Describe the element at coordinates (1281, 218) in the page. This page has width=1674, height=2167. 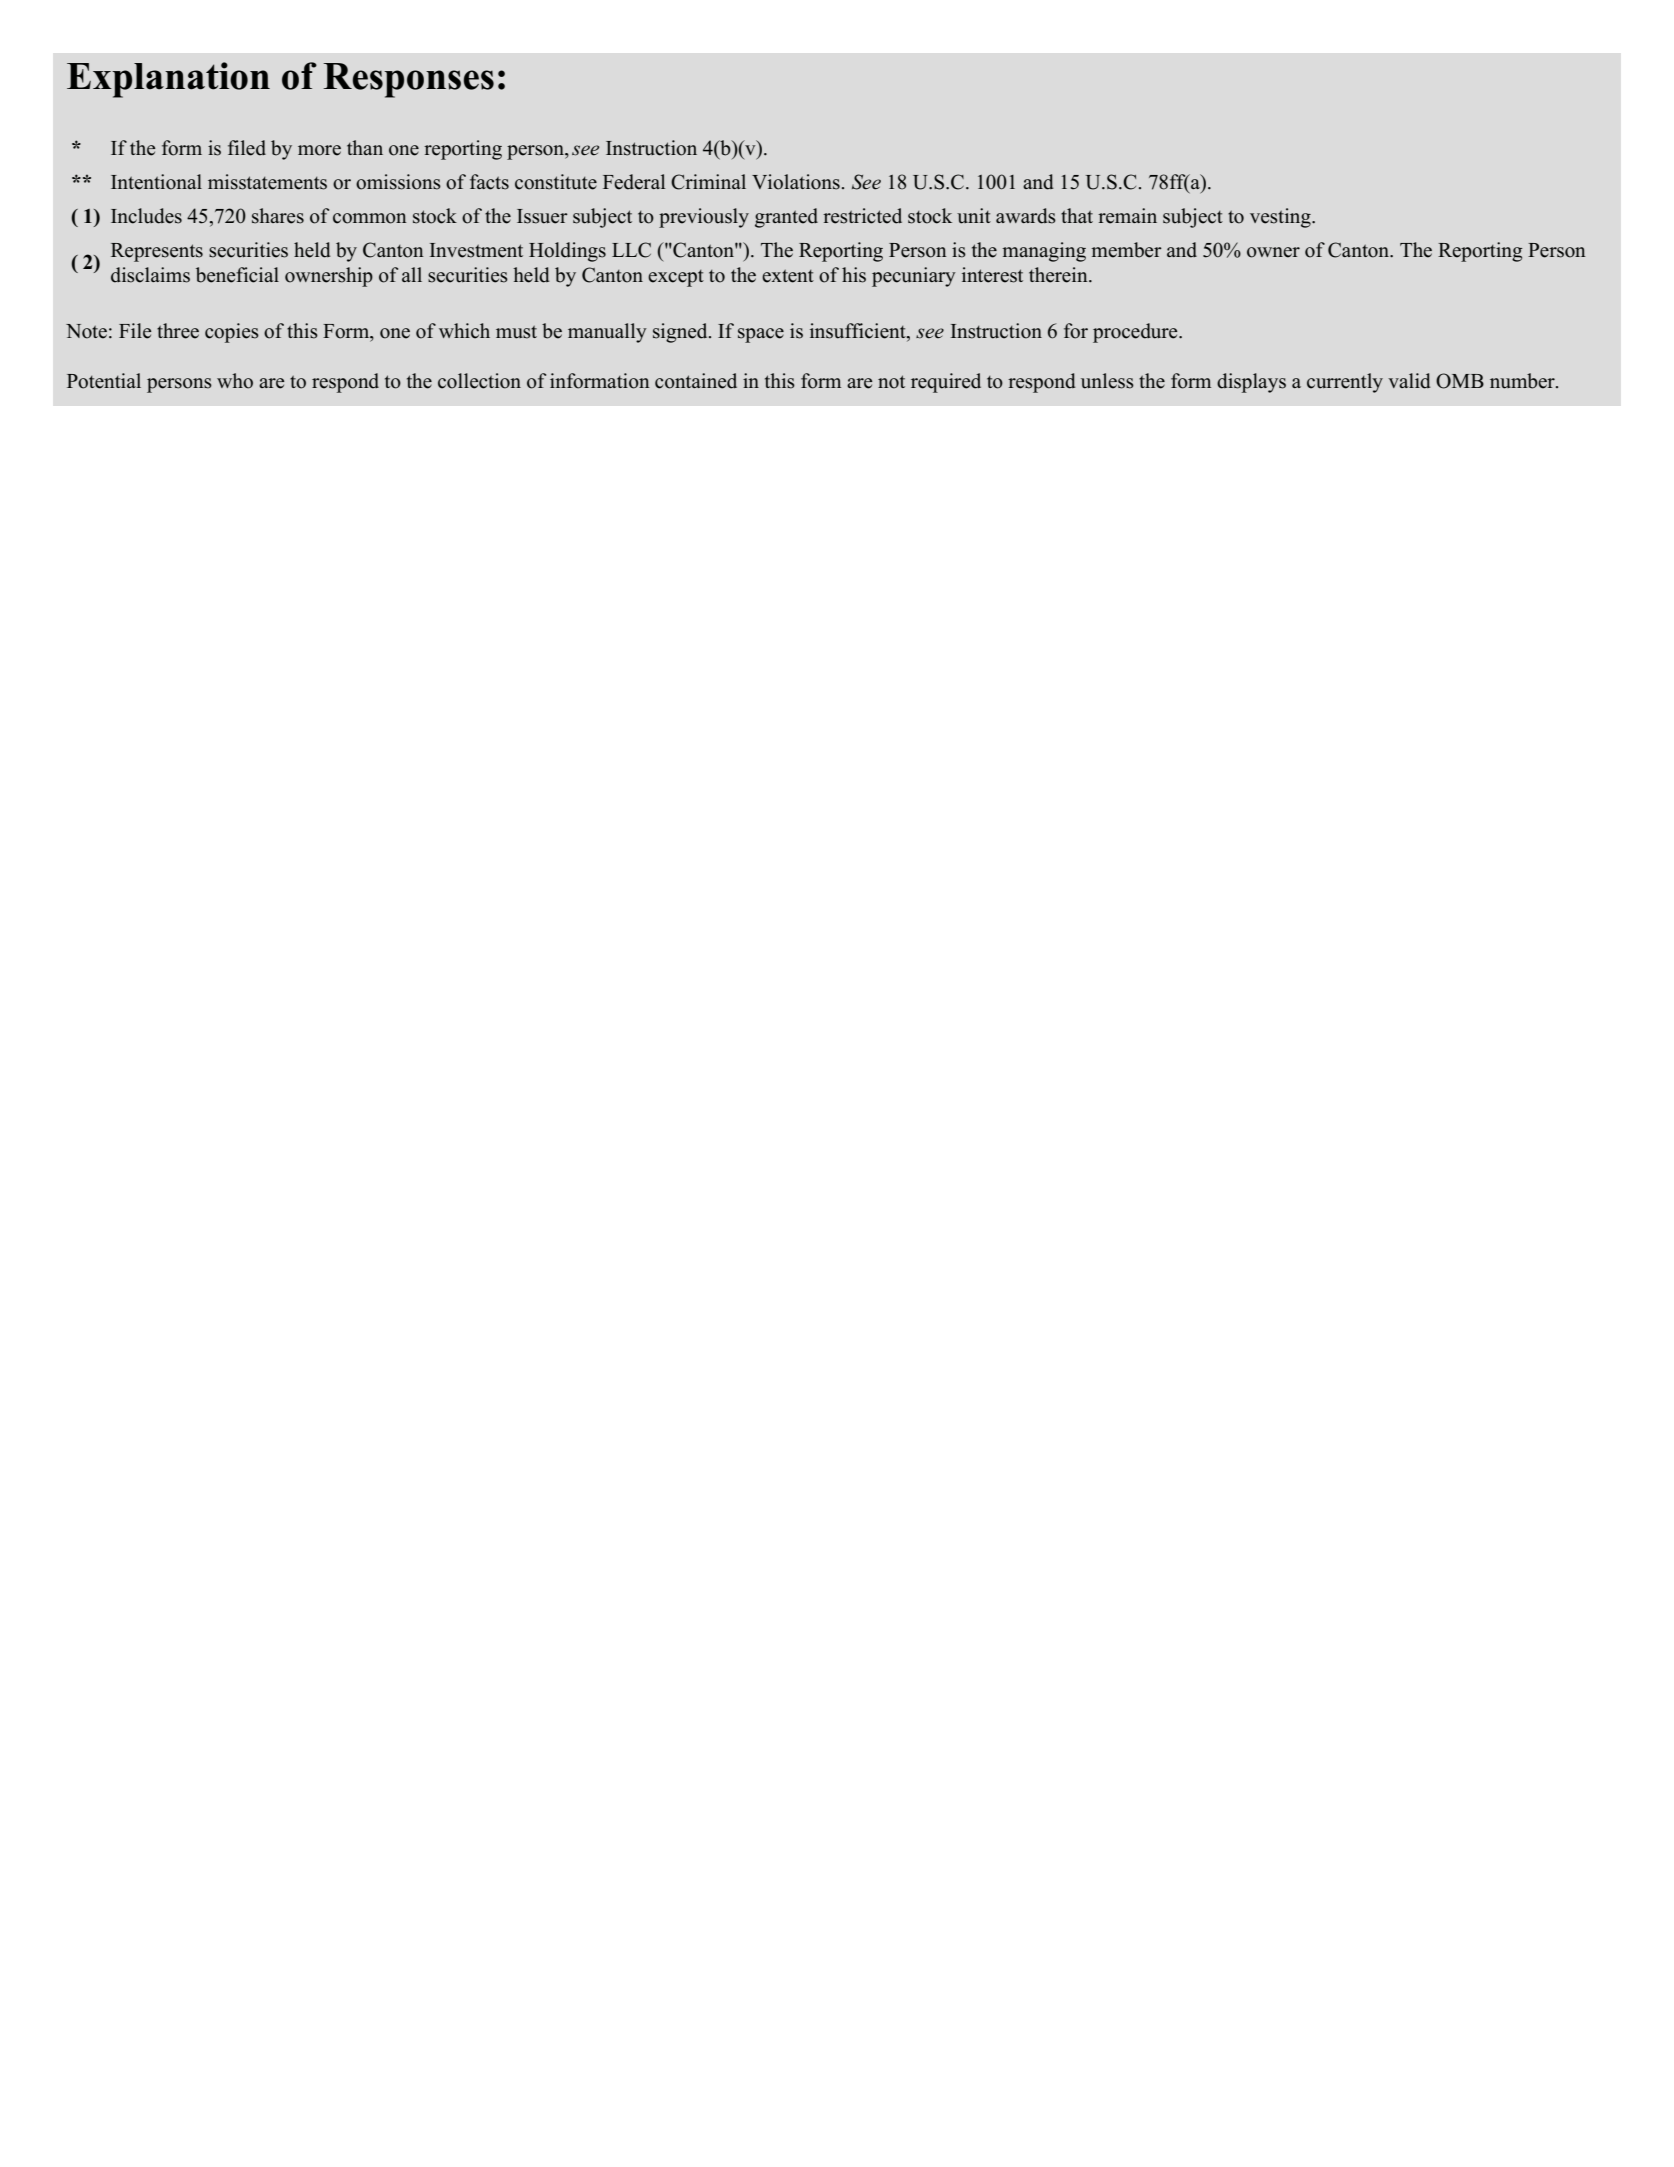
I see `vesting` at that location.
